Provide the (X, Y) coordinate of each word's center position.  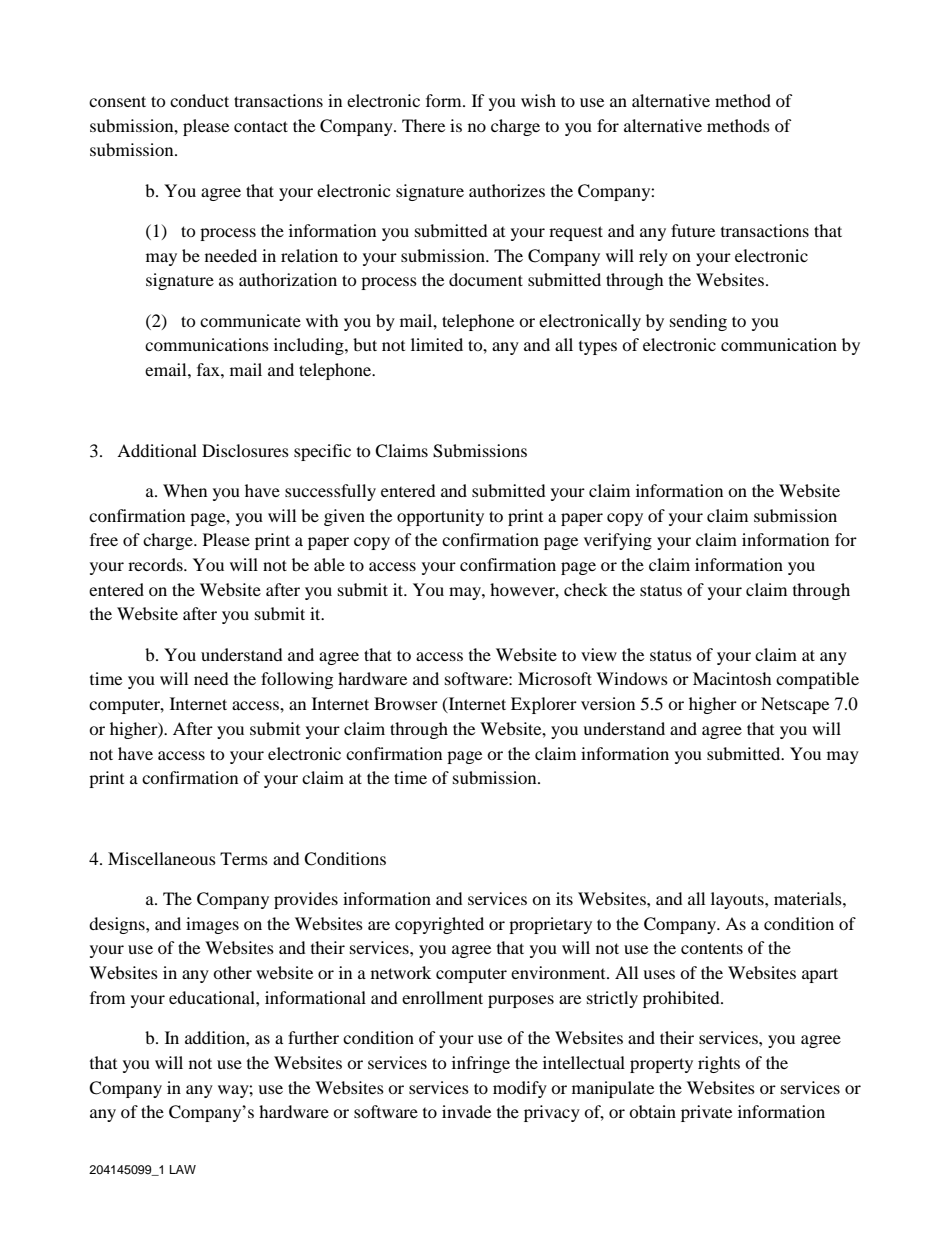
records (156, 564)
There (423, 125)
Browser (406, 703)
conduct (199, 100)
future (693, 230)
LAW (183, 1169)
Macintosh (732, 678)
